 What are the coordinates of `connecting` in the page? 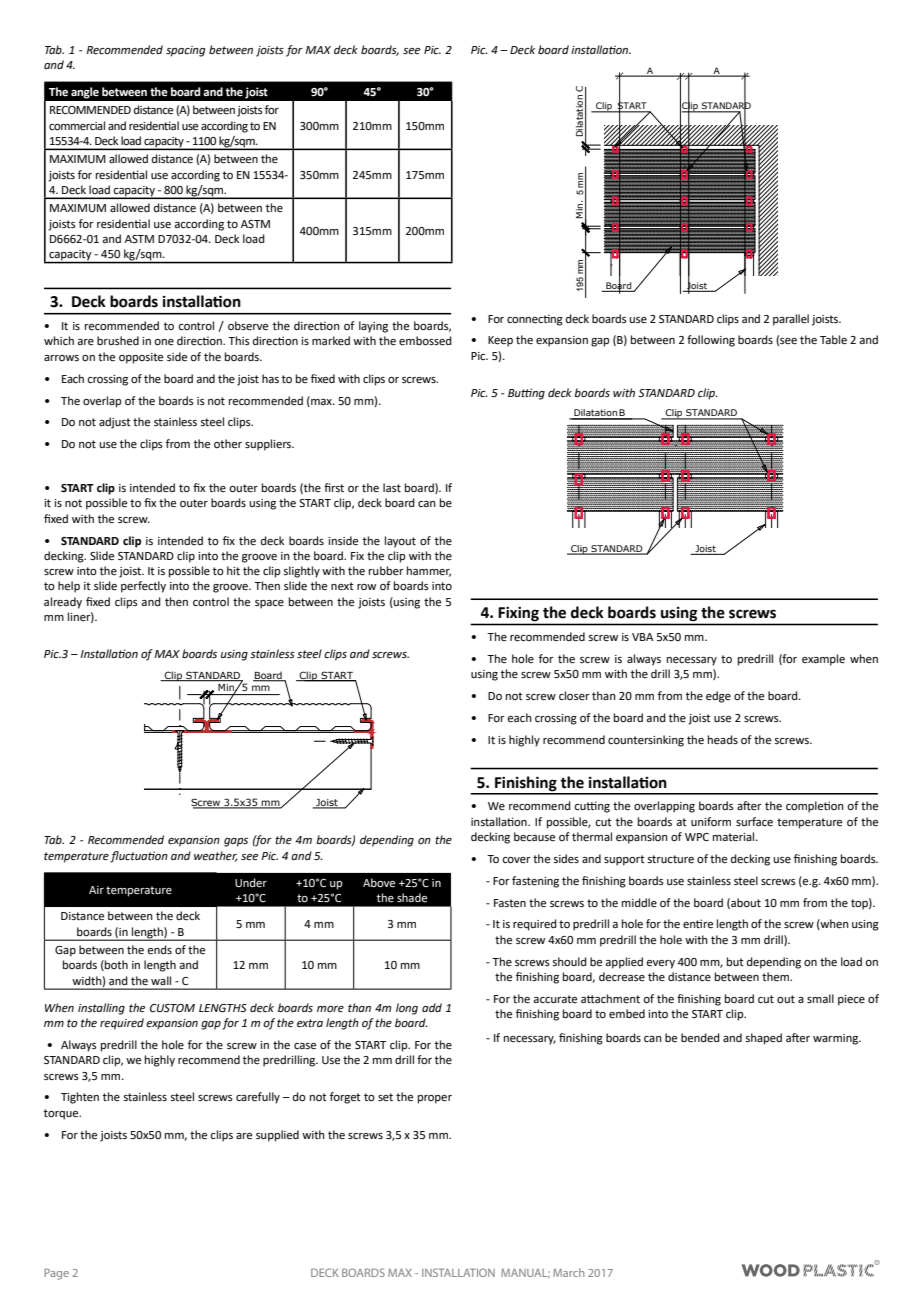 It's located at (535, 320).
